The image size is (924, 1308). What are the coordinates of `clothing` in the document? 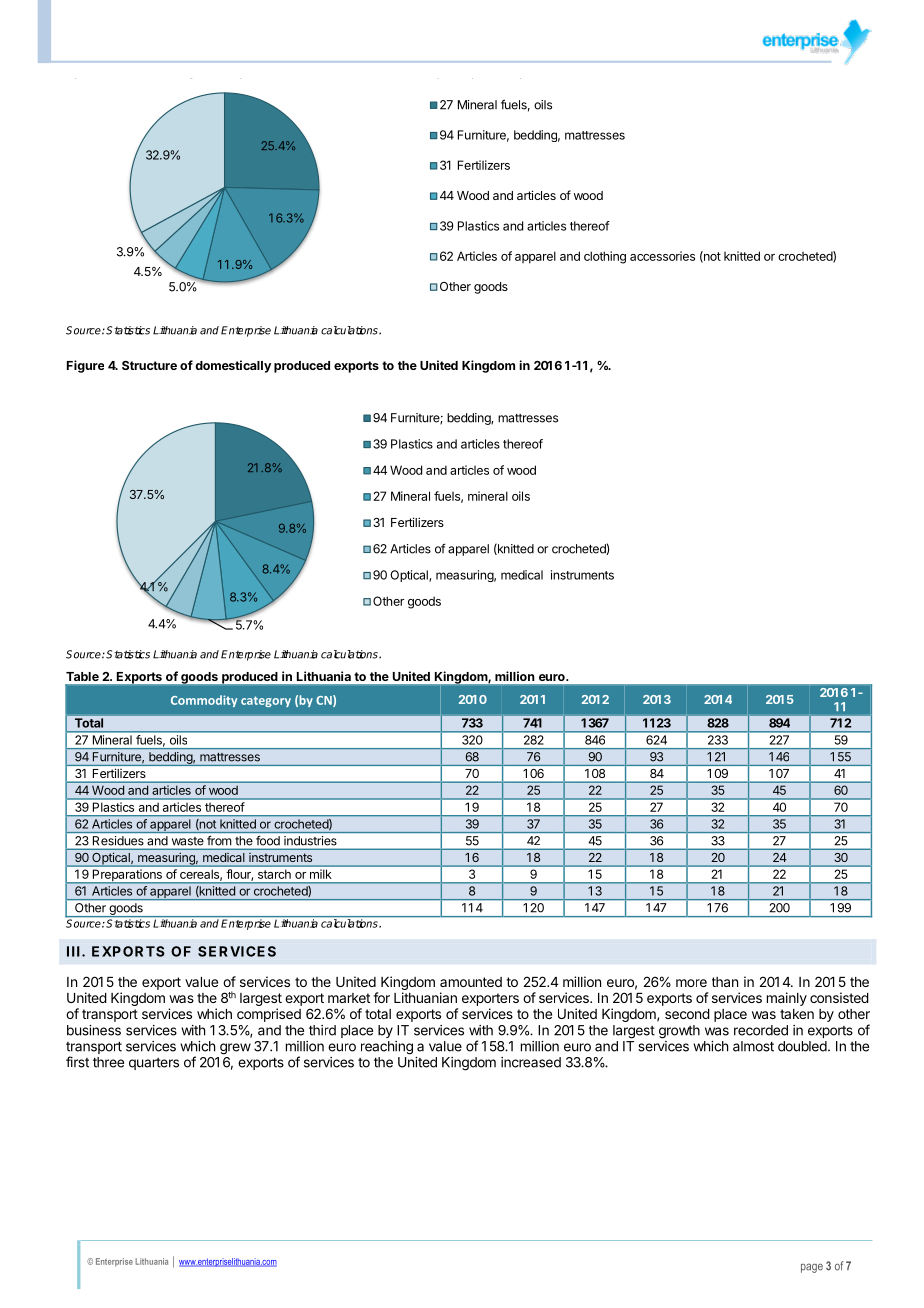 It's located at (605, 257).
